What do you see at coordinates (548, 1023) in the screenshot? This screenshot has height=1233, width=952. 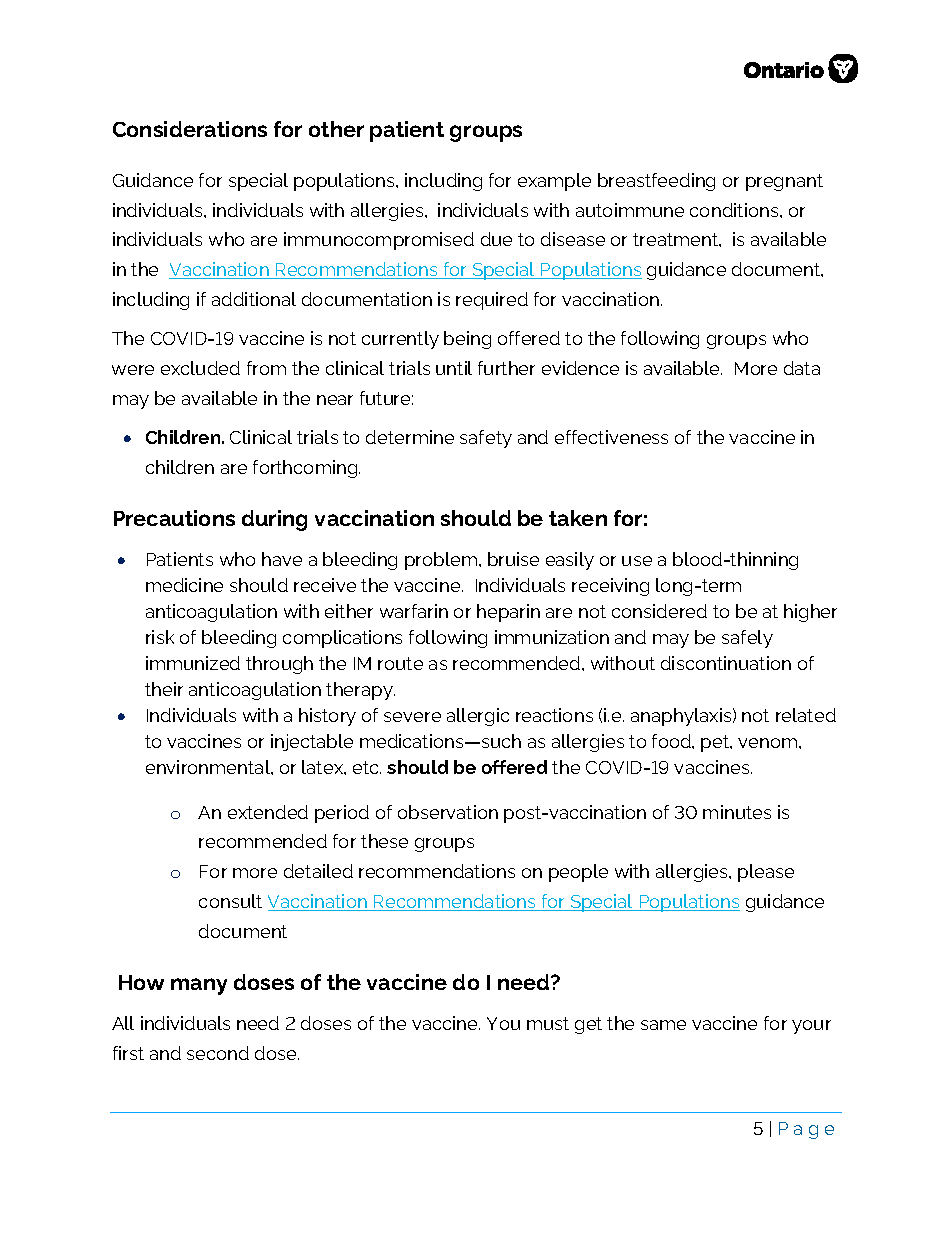 I see `must` at bounding box center [548, 1023].
